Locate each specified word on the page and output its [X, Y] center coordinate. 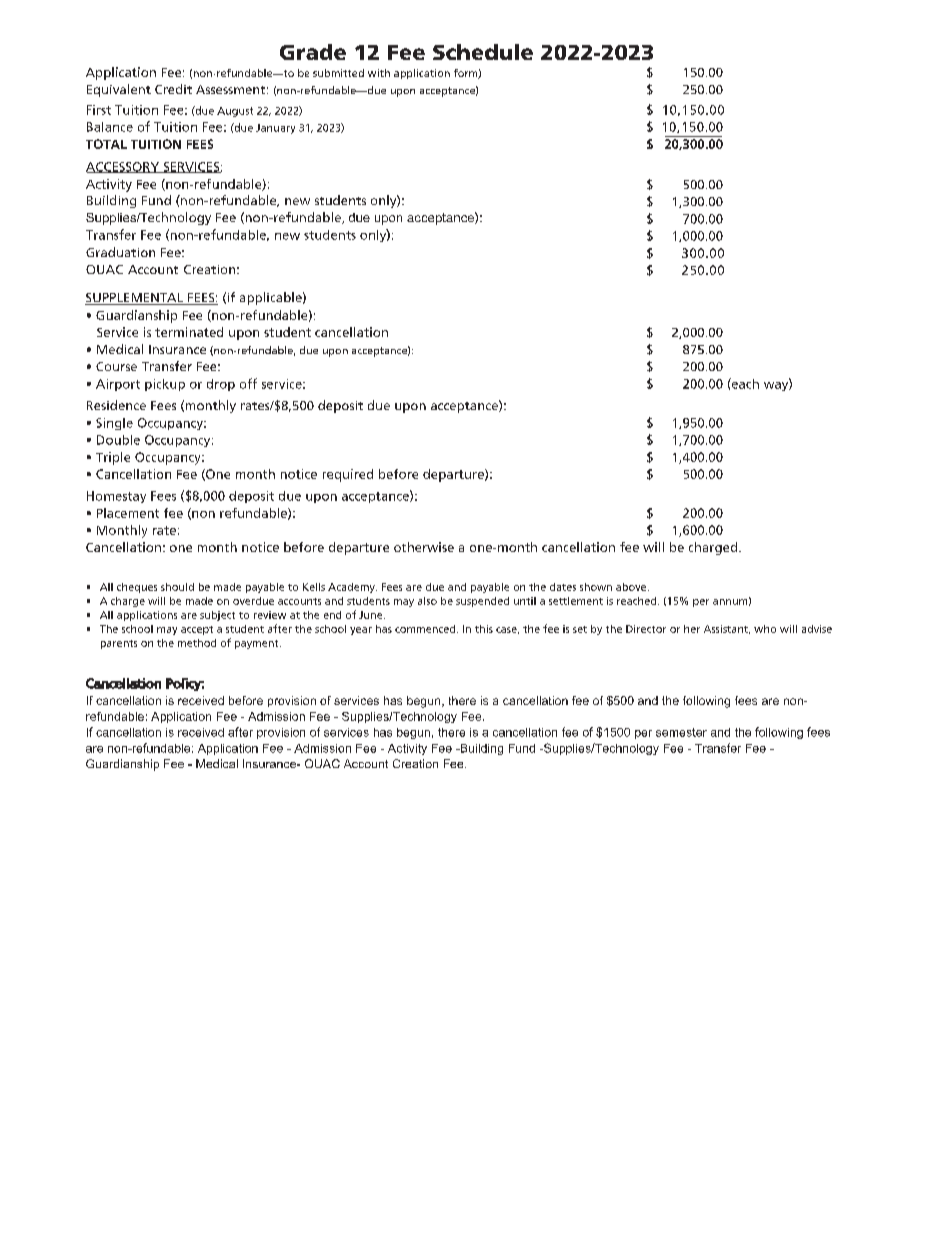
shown [596, 587]
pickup [165, 385]
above [632, 587]
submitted [338, 73]
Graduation [120, 252]
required [348, 475]
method [197, 643]
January [275, 129]
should [177, 587]
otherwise [424, 547]
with [379, 73]
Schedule [483, 52]
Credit [173, 89]
